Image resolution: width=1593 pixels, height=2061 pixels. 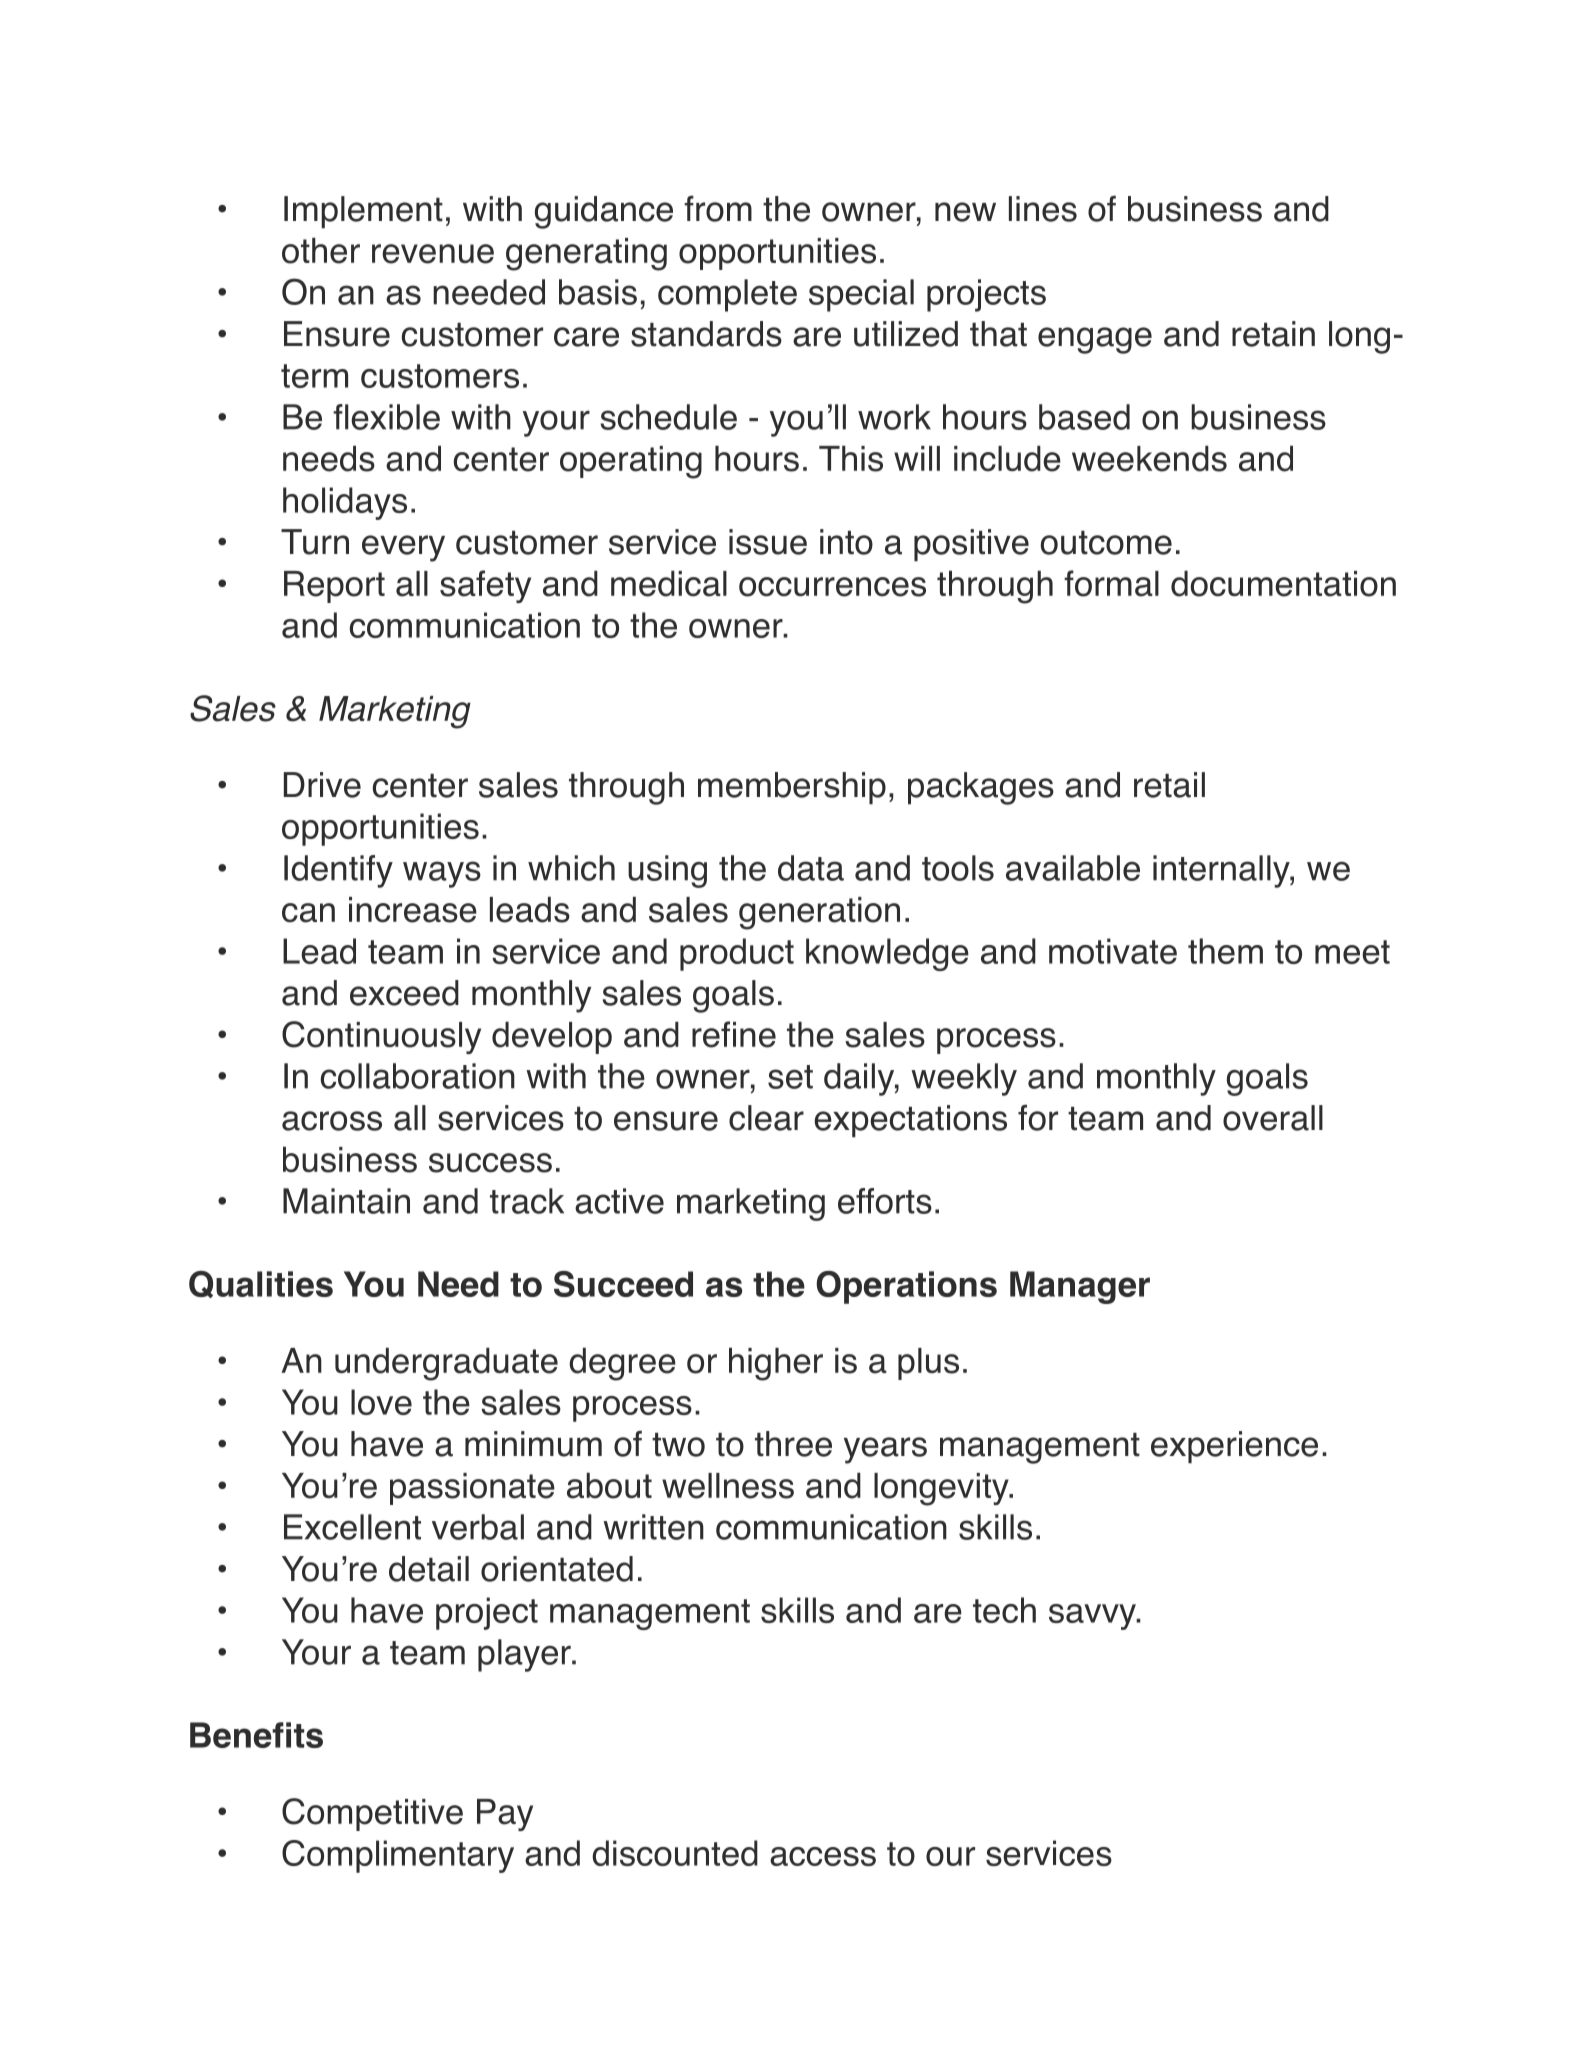 I want to click on access, so click(x=823, y=1856).
